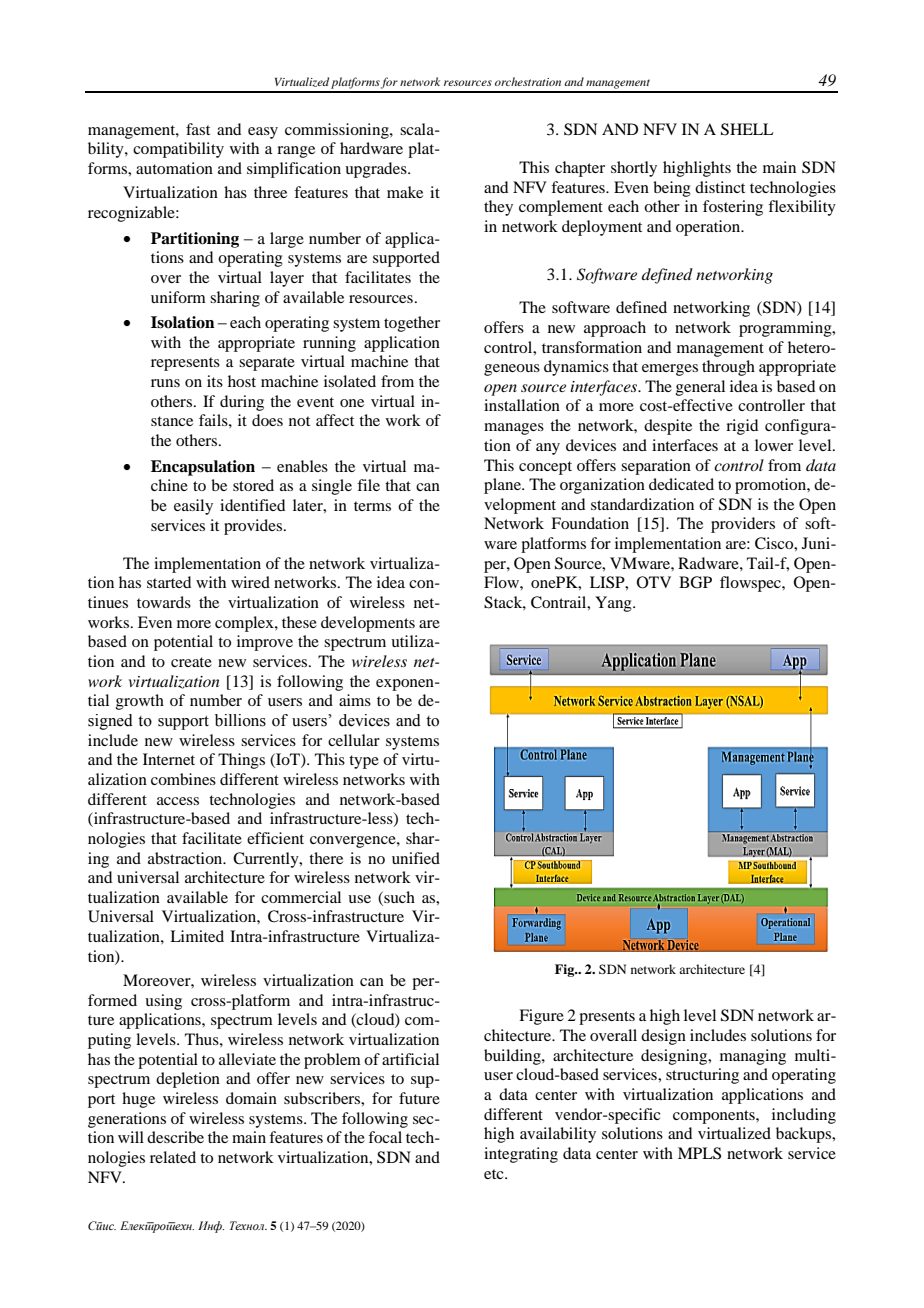 Image resolution: width=924 pixels, height=1308 pixels. Describe the element at coordinates (521, 1155) in the page. I see `integrating` at that location.
